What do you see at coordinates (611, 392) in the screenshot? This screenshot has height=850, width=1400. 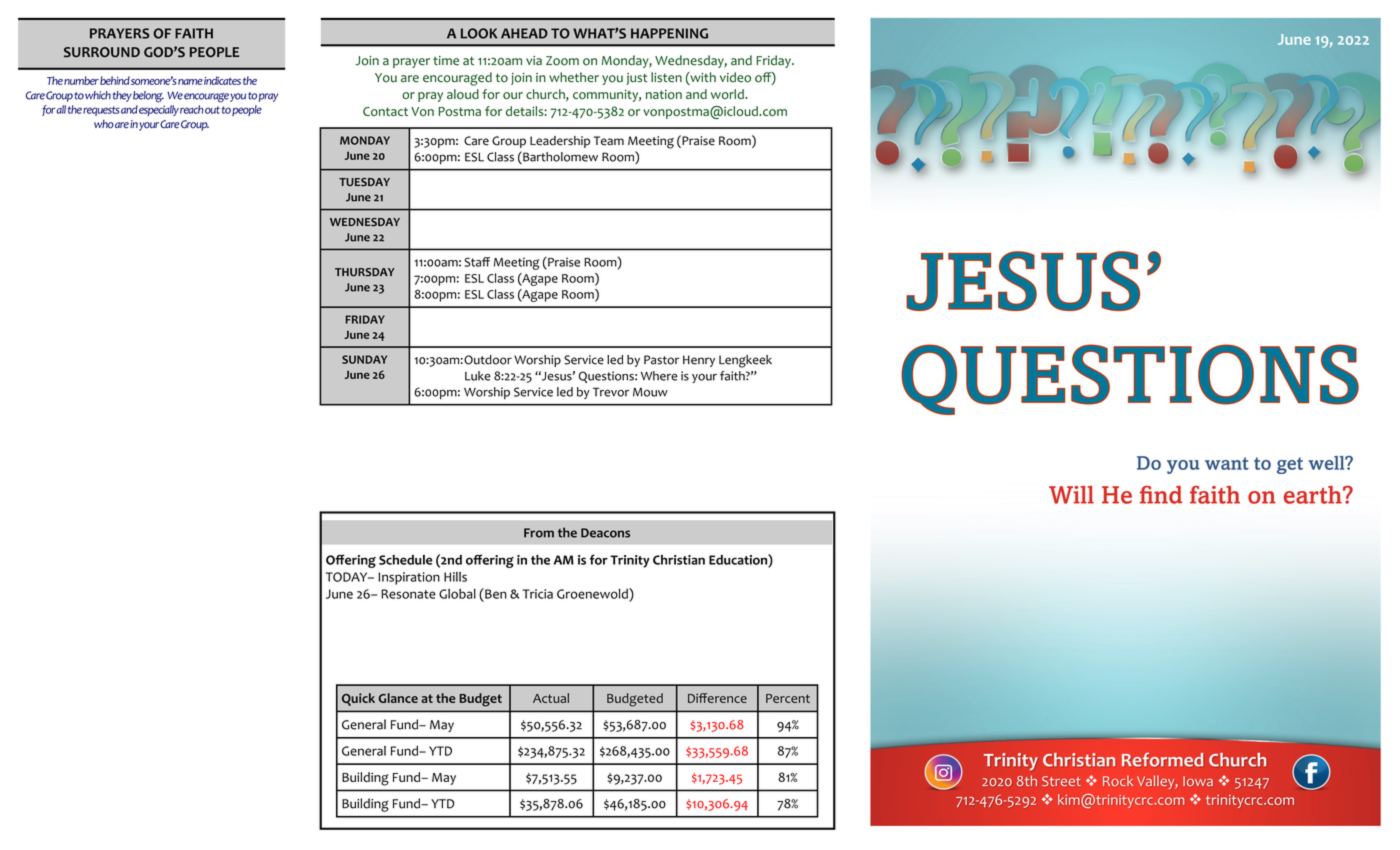 I see `Trevor` at bounding box center [611, 392].
